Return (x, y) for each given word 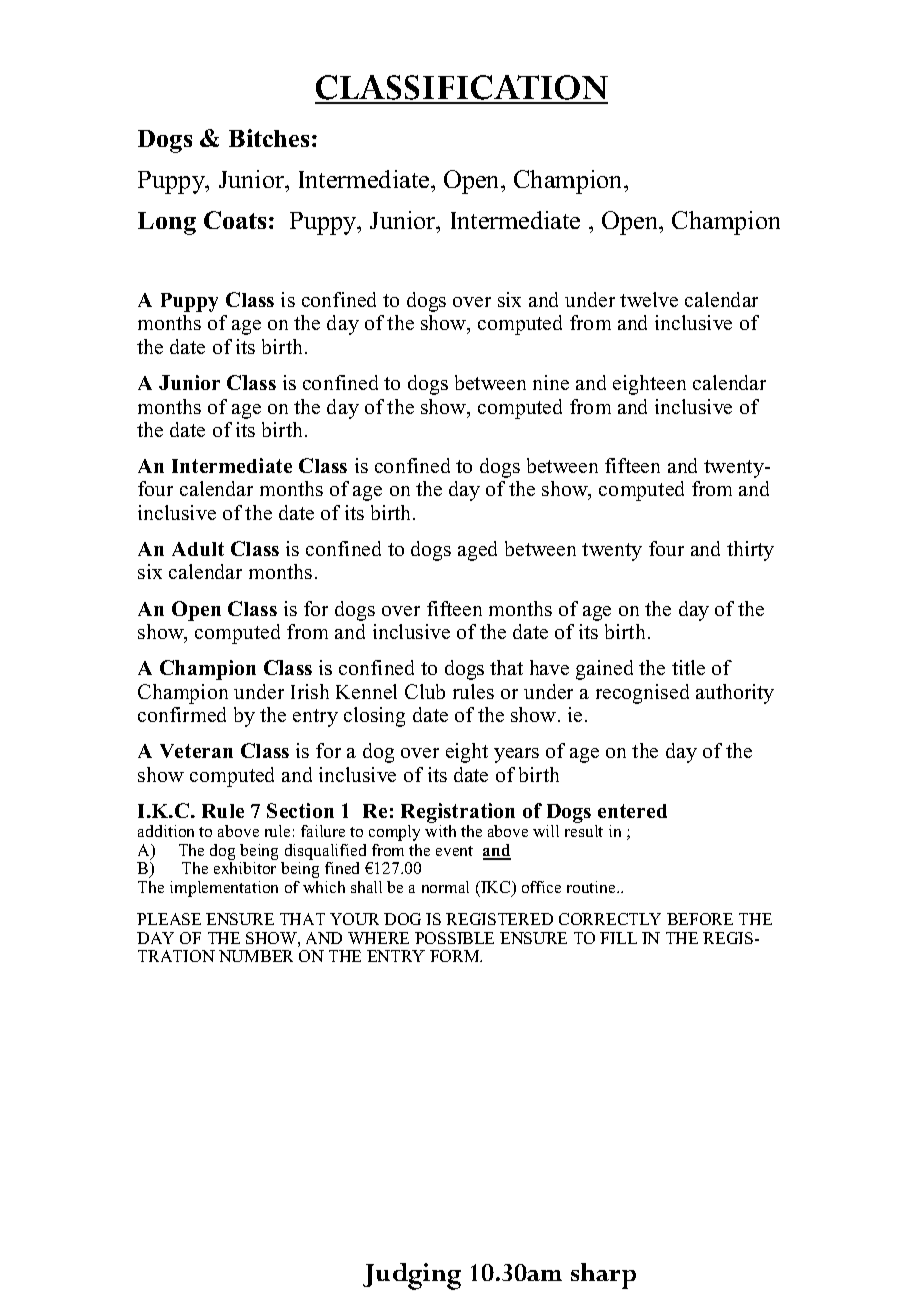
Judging (412, 1276)
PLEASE (169, 919)
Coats (235, 220)
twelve (649, 299)
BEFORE (700, 919)
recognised (642, 694)
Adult (198, 549)
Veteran (196, 751)
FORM (456, 956)
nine (551, 382)
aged (477, 551)
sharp (603, 1276)
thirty (750, 551)
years (516, 755)
